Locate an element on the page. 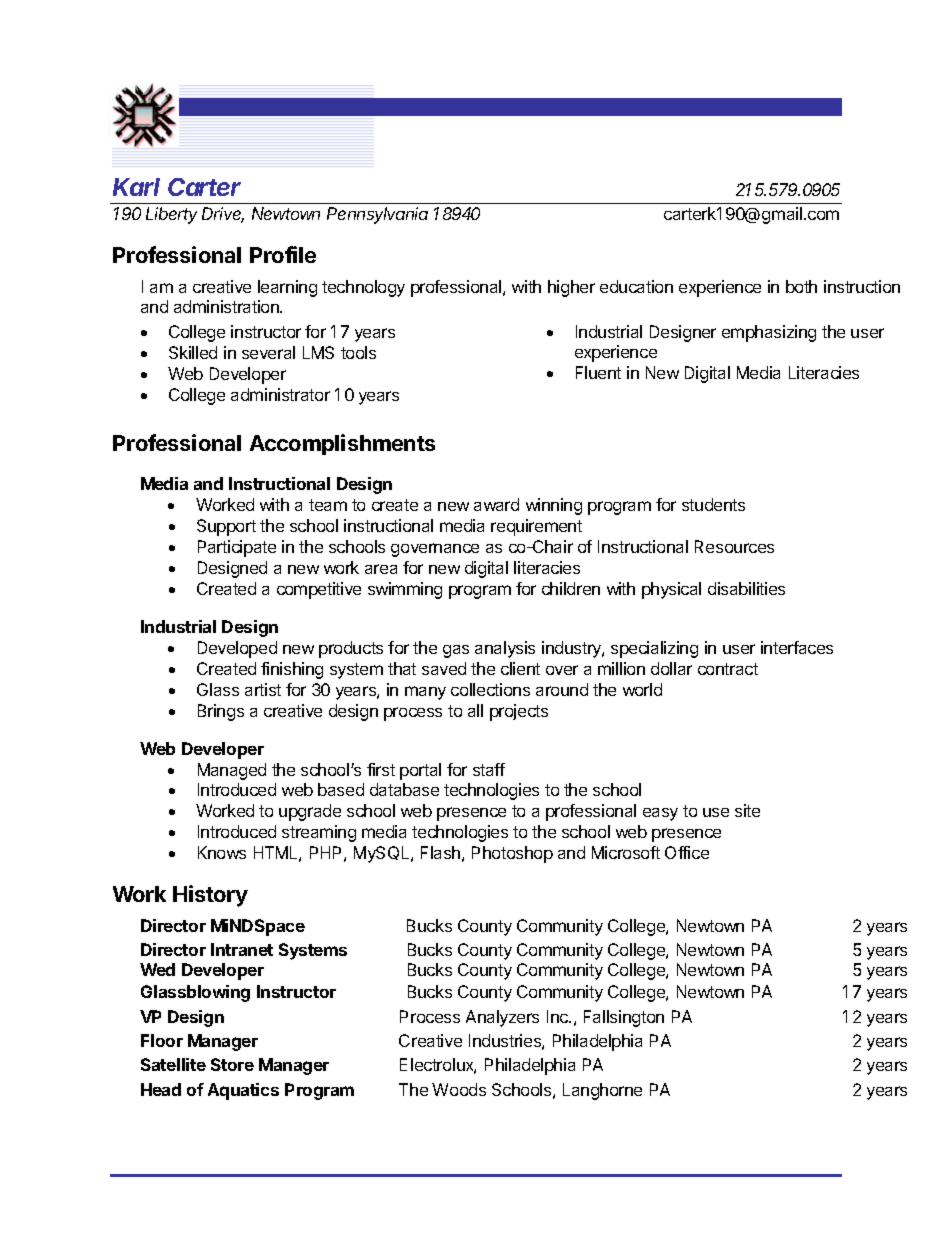 The image size is (952, 1233). Store is located at coordinates (232, 1064).
